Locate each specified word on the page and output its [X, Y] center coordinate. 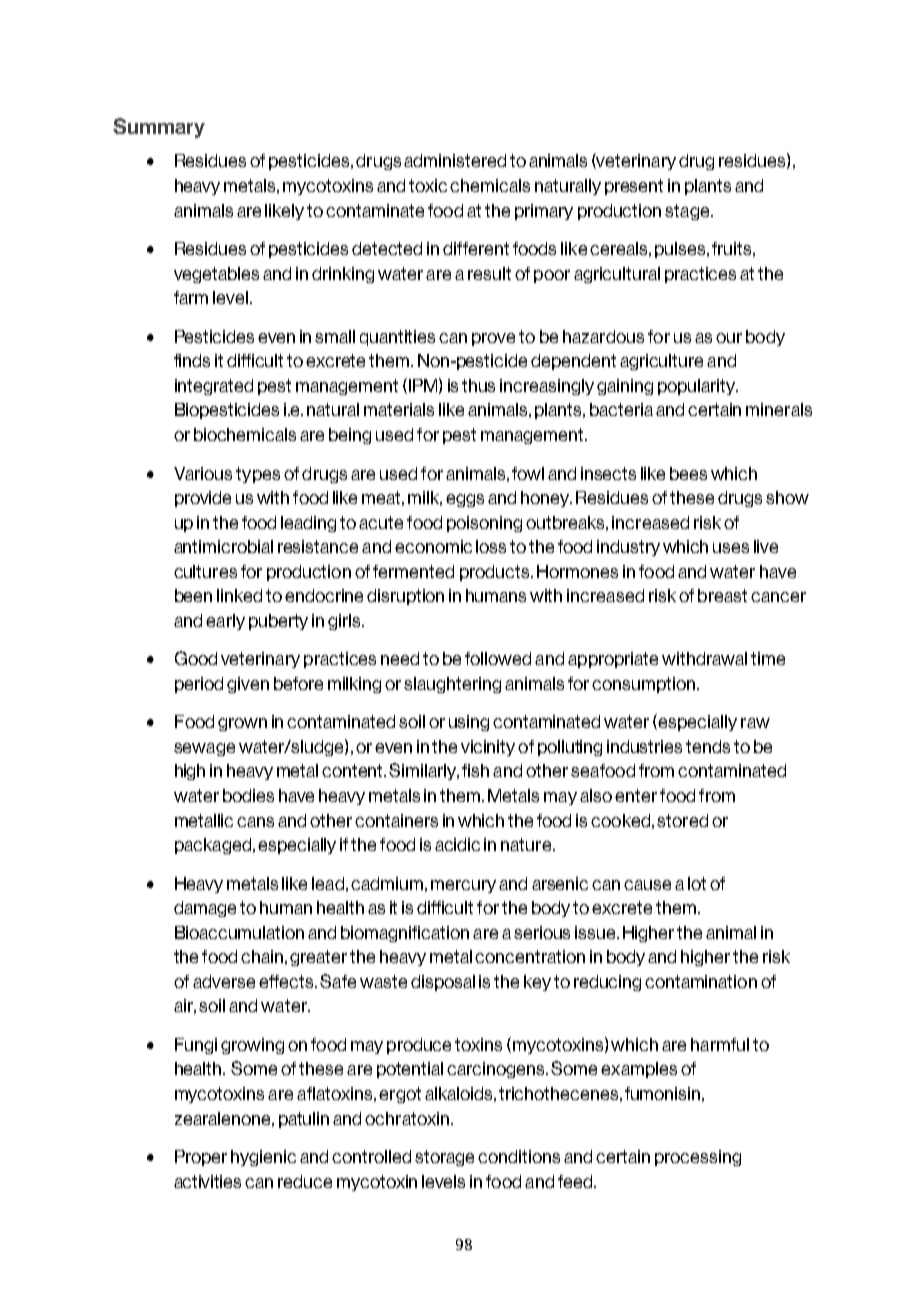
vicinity [488, 748]
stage [688, 212]
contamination [701, 981]
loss [491, 546]
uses [731, 548]
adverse [224, 981]
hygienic [263, 1158]
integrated [214, 387]
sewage [204, 749]
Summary [159, 128]
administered [455, 160]
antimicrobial [223, 546]
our [729, 338]
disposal [443, 983]
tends [708, 746]
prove [493, 339]
